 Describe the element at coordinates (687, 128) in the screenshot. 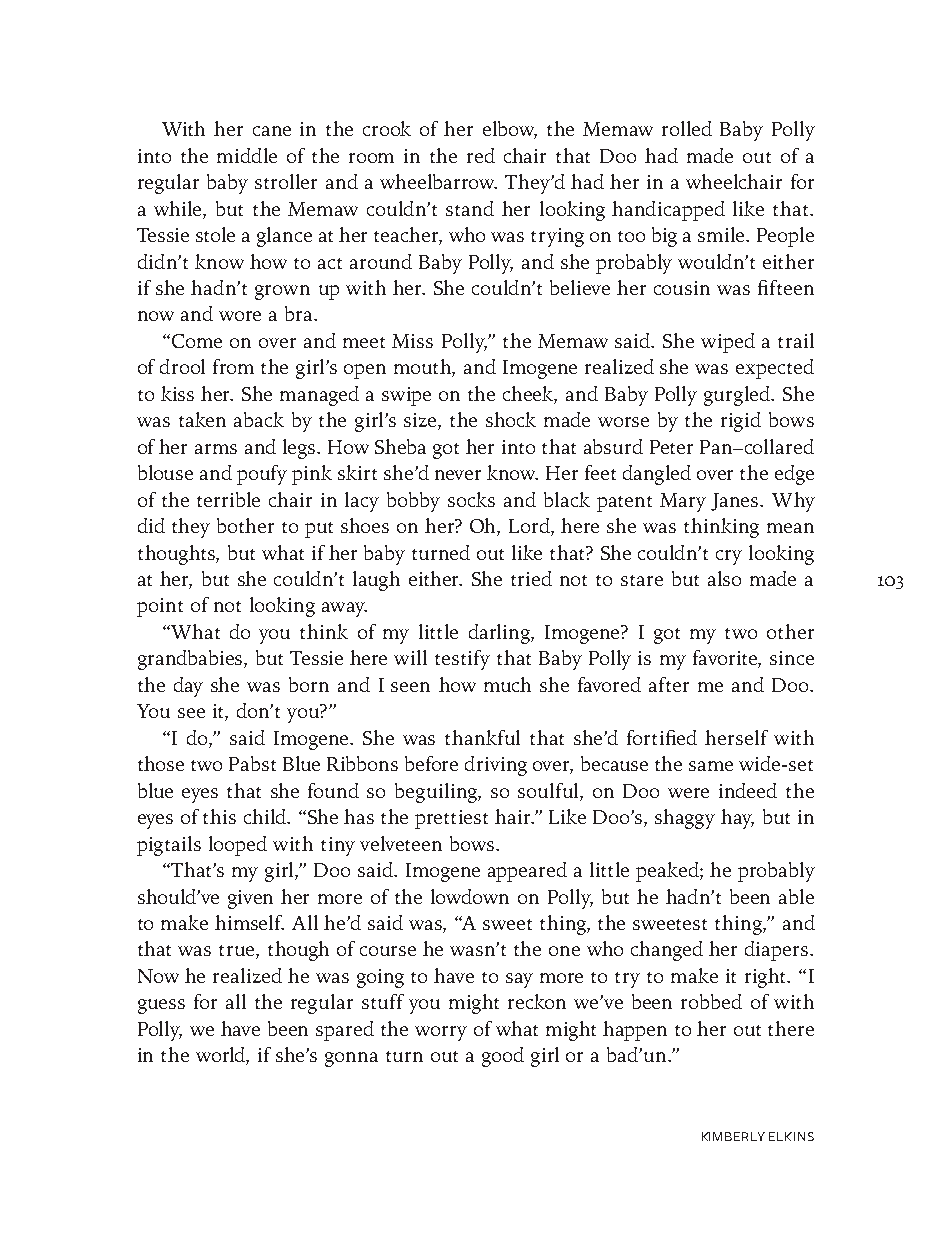

I see `rolled` at that location.
